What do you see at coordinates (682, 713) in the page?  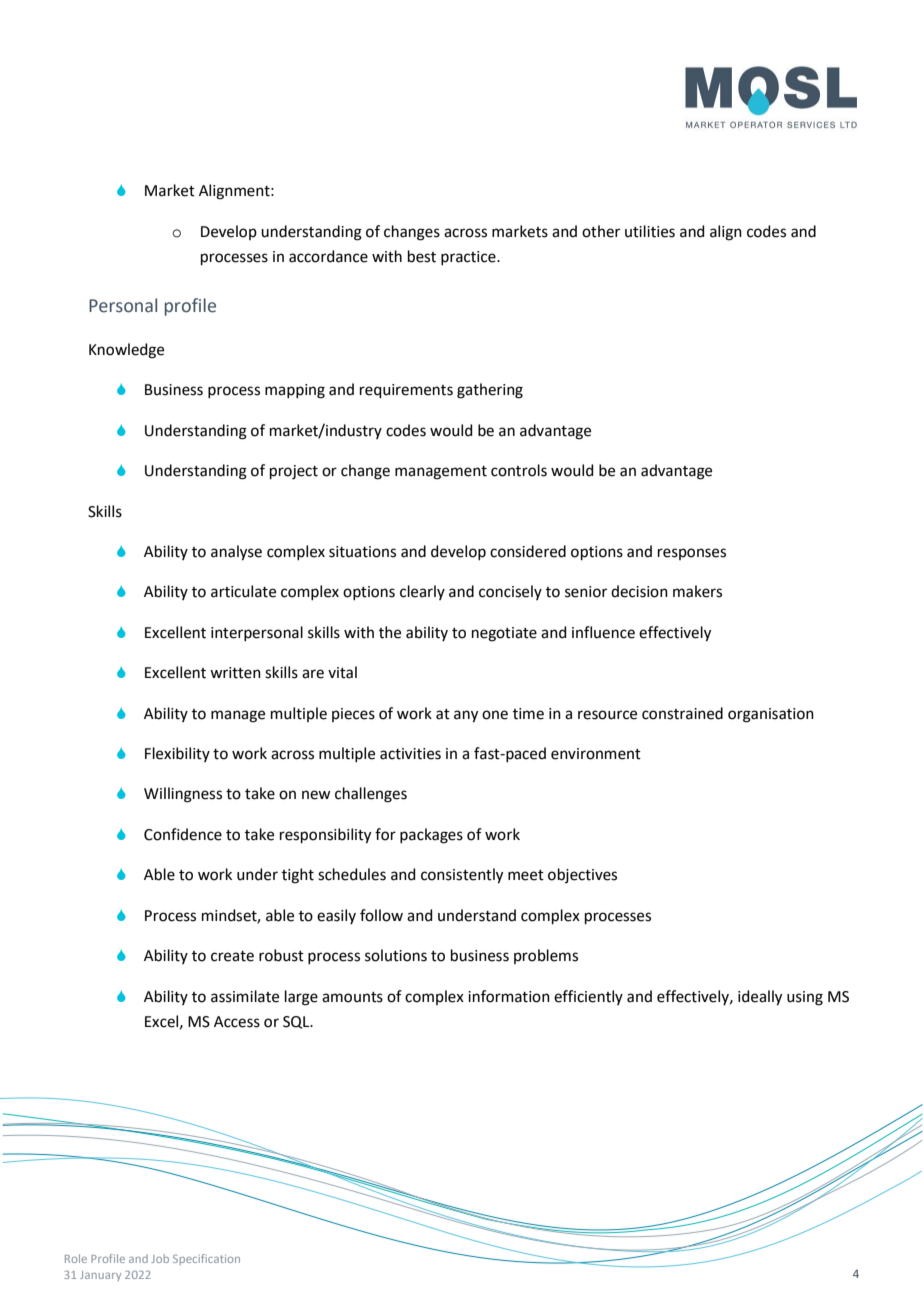 I see `constrained` at bounding box center [682, 713].
